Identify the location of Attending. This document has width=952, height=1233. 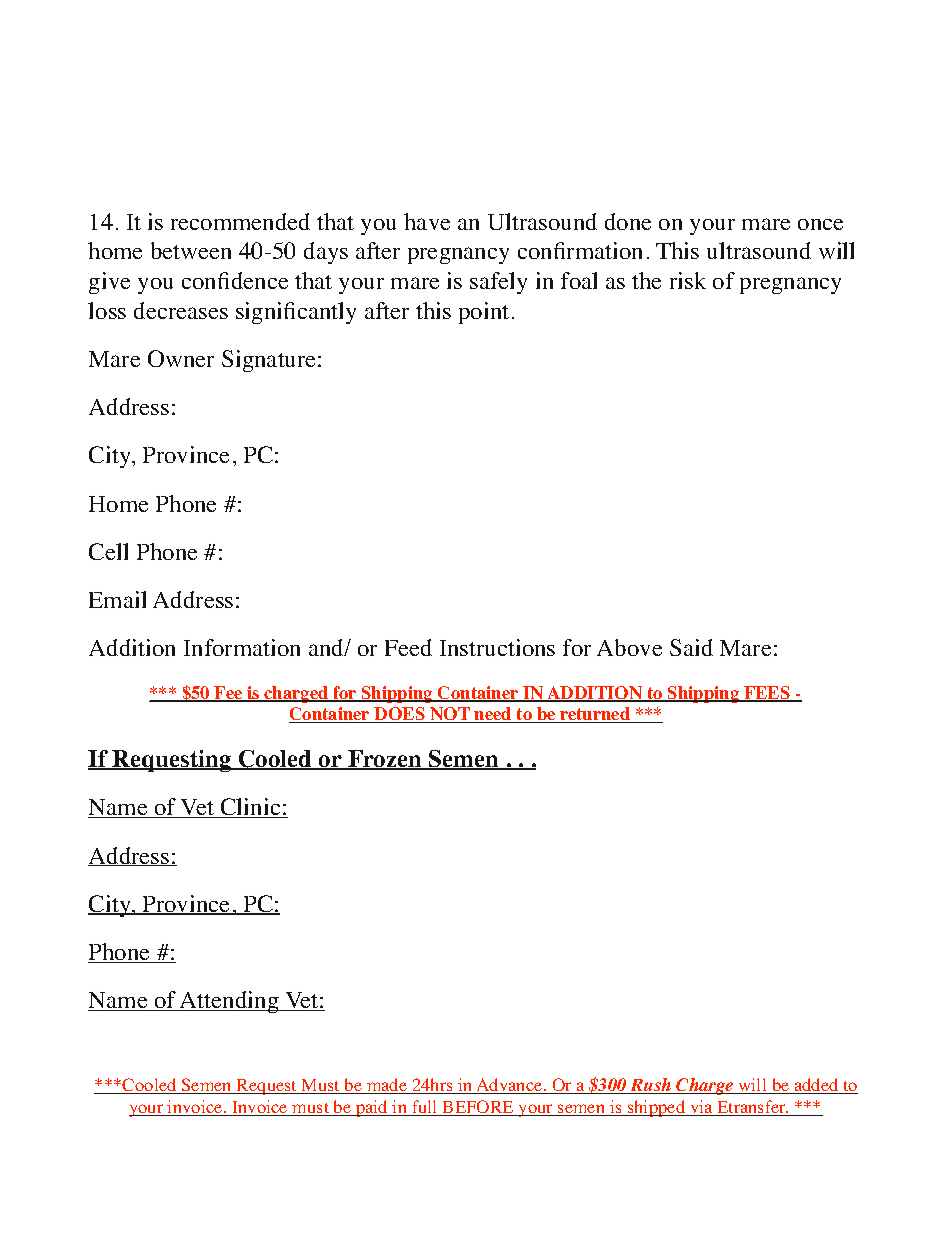
(229, 1002).
